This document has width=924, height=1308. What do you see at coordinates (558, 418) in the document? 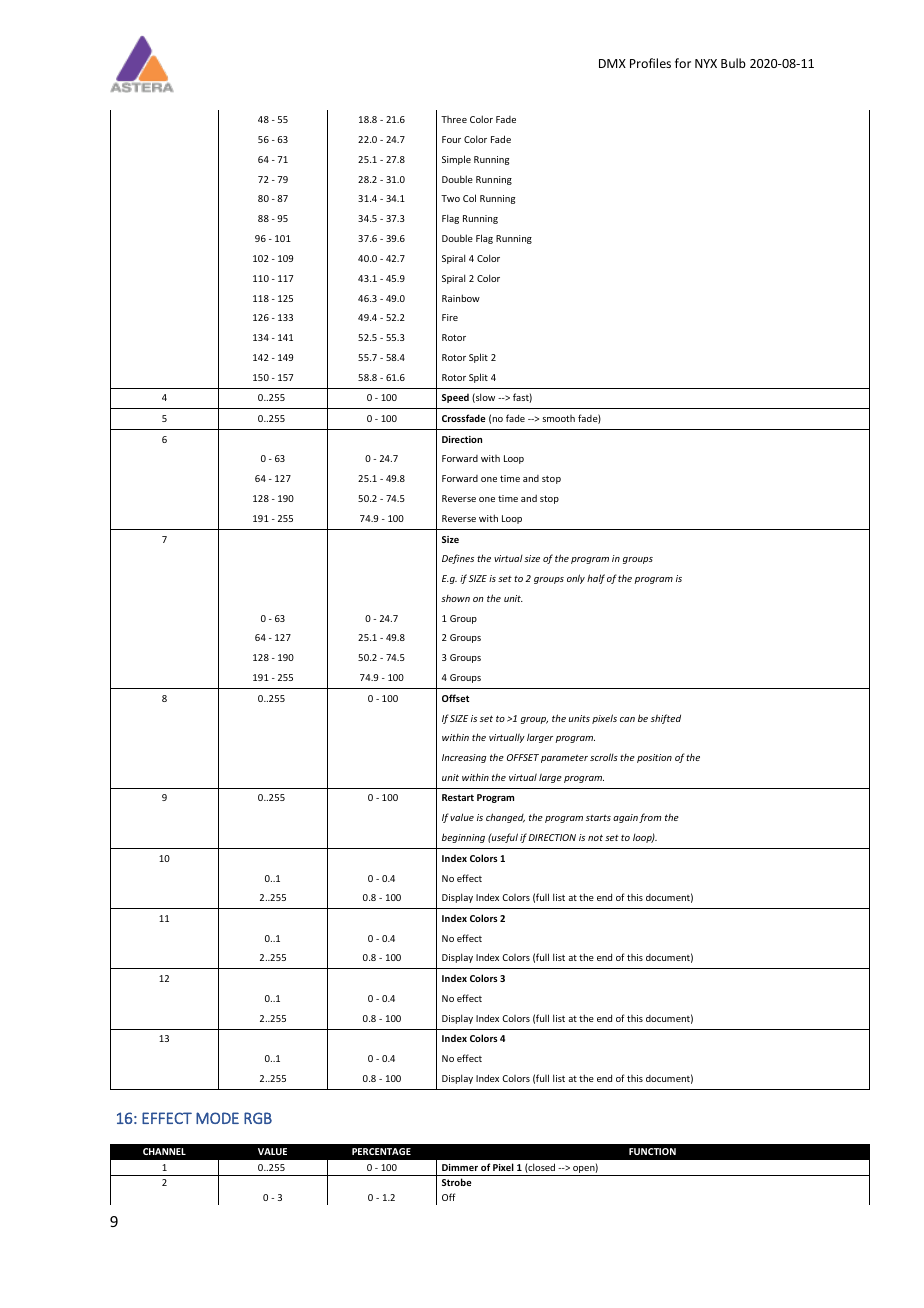
I see `smooth` at bounding box center [558, 418].
